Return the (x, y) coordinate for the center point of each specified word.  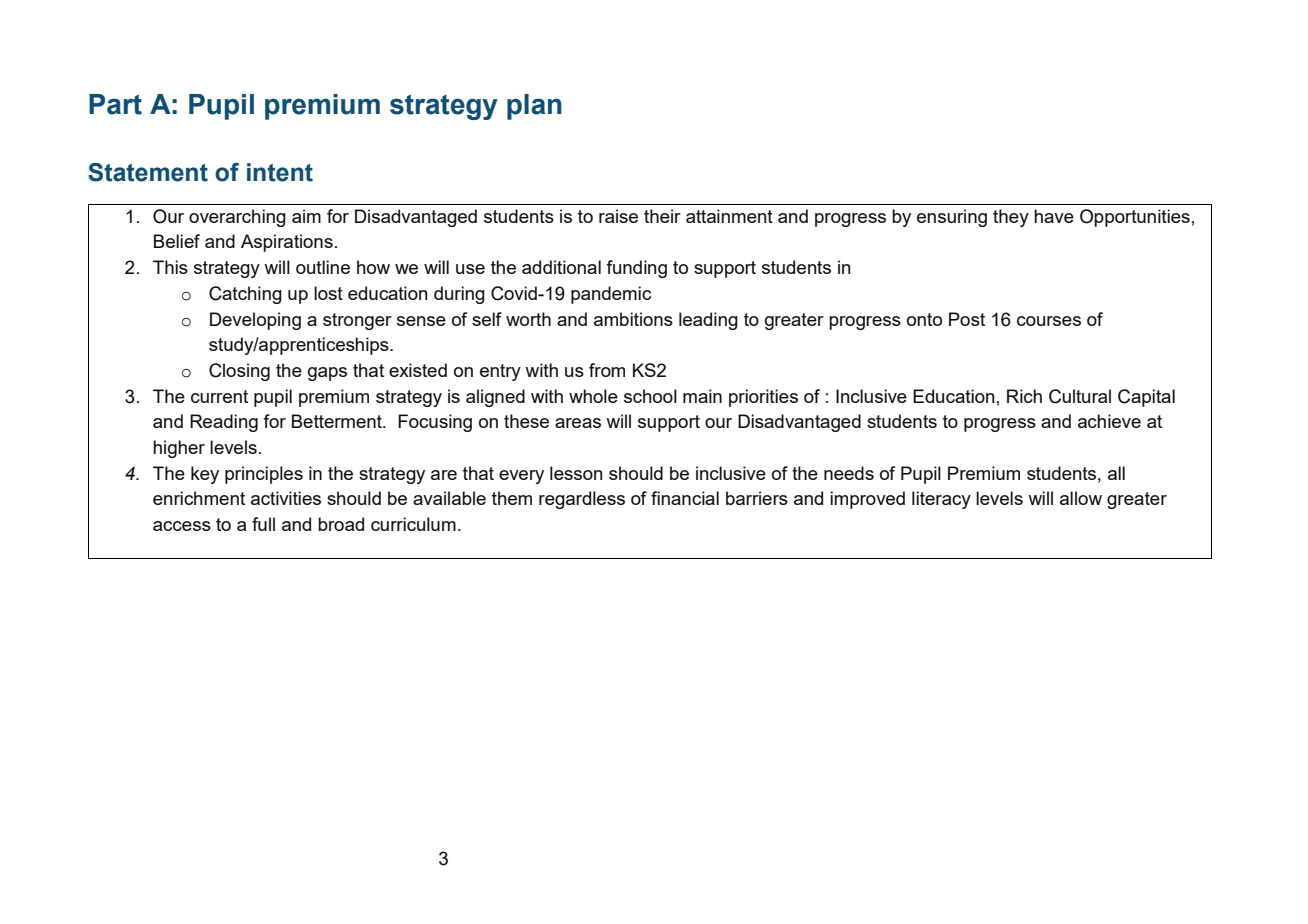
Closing (239, 372)
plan (534, 107)
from (607, 370)
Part (115, 104)
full (263, 524)
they (1011, 218)
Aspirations (287, 243)
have (1054, 216)
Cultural (1080, 396)
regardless (582, 500)
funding (636, 269)
